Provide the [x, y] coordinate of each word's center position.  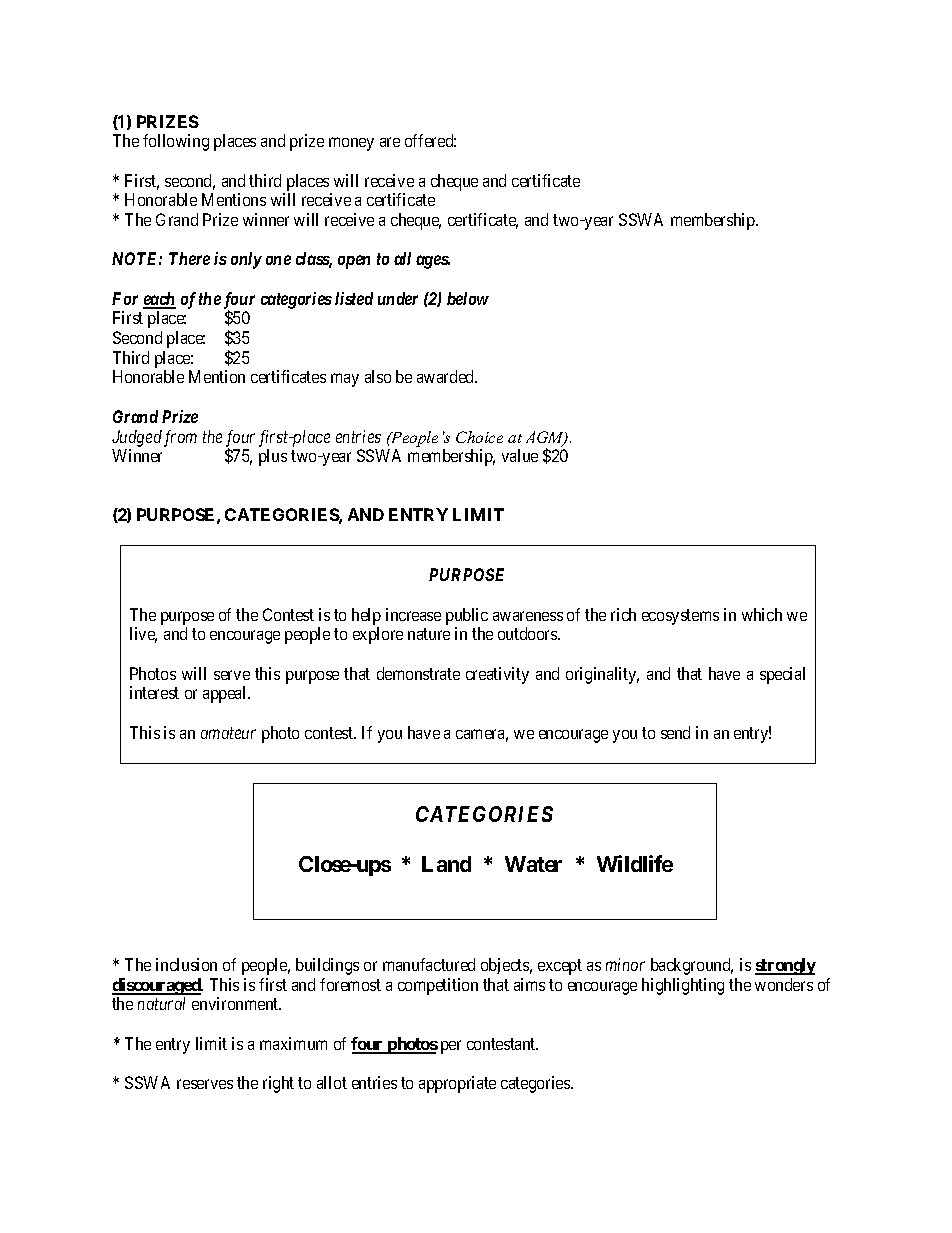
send [675, 732]
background [692, 966]
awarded [447, 376]
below [468, 298]
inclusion [186, 964]
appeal [226, 694]
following [176, 142]
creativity [497, 675]
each [159, 300]
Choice [479, 437]
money [351, 144]
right [278, 1084]
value [520, 455]
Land [446, 864]
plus [273, 457]
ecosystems [680, 617]
